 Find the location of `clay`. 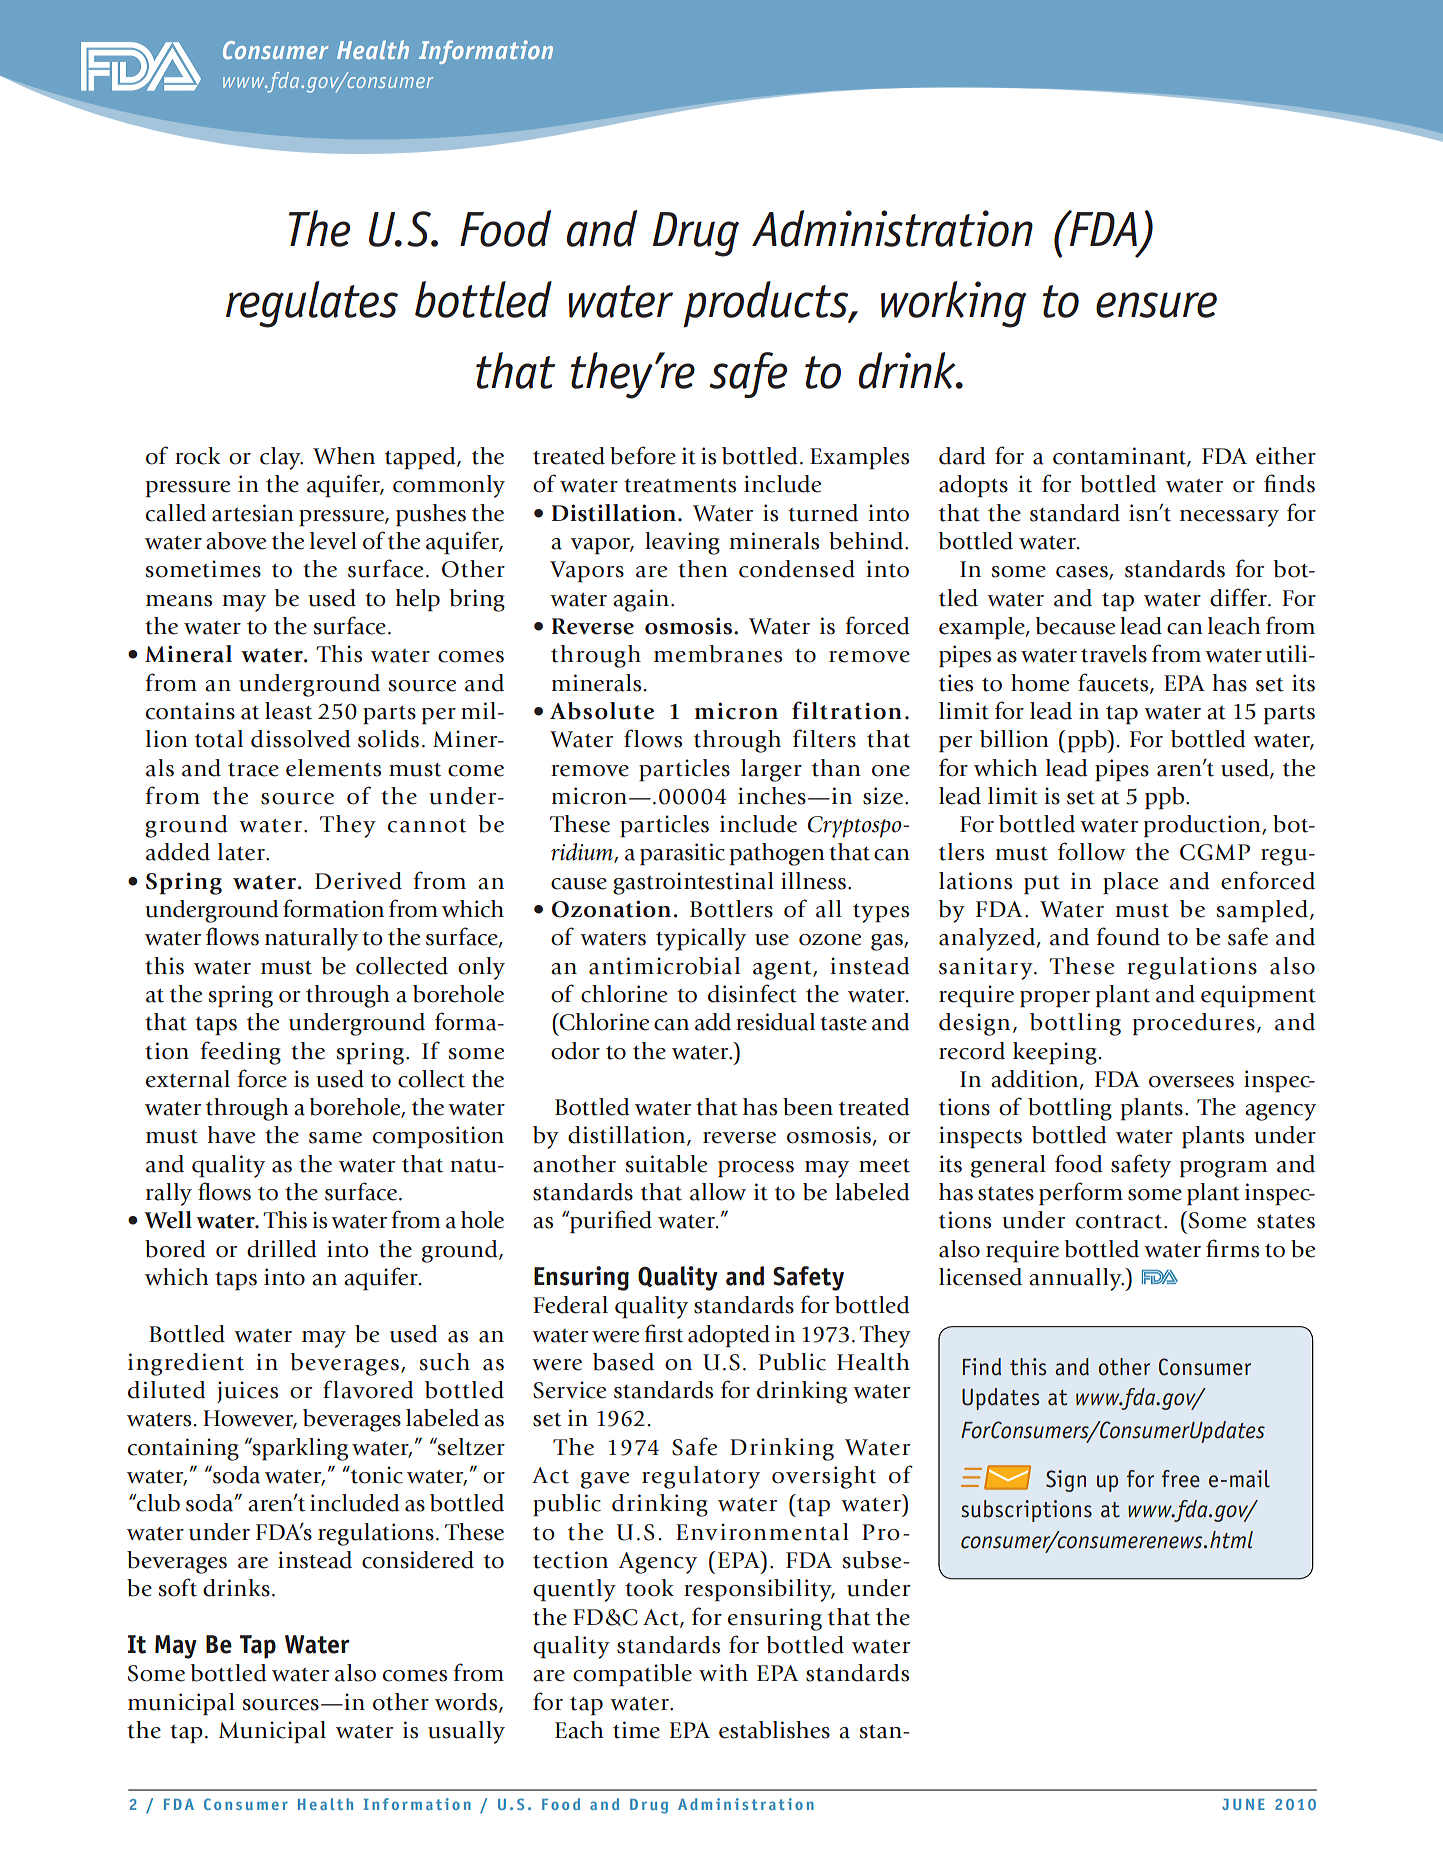

clay is located at coordinates (281, 458).
